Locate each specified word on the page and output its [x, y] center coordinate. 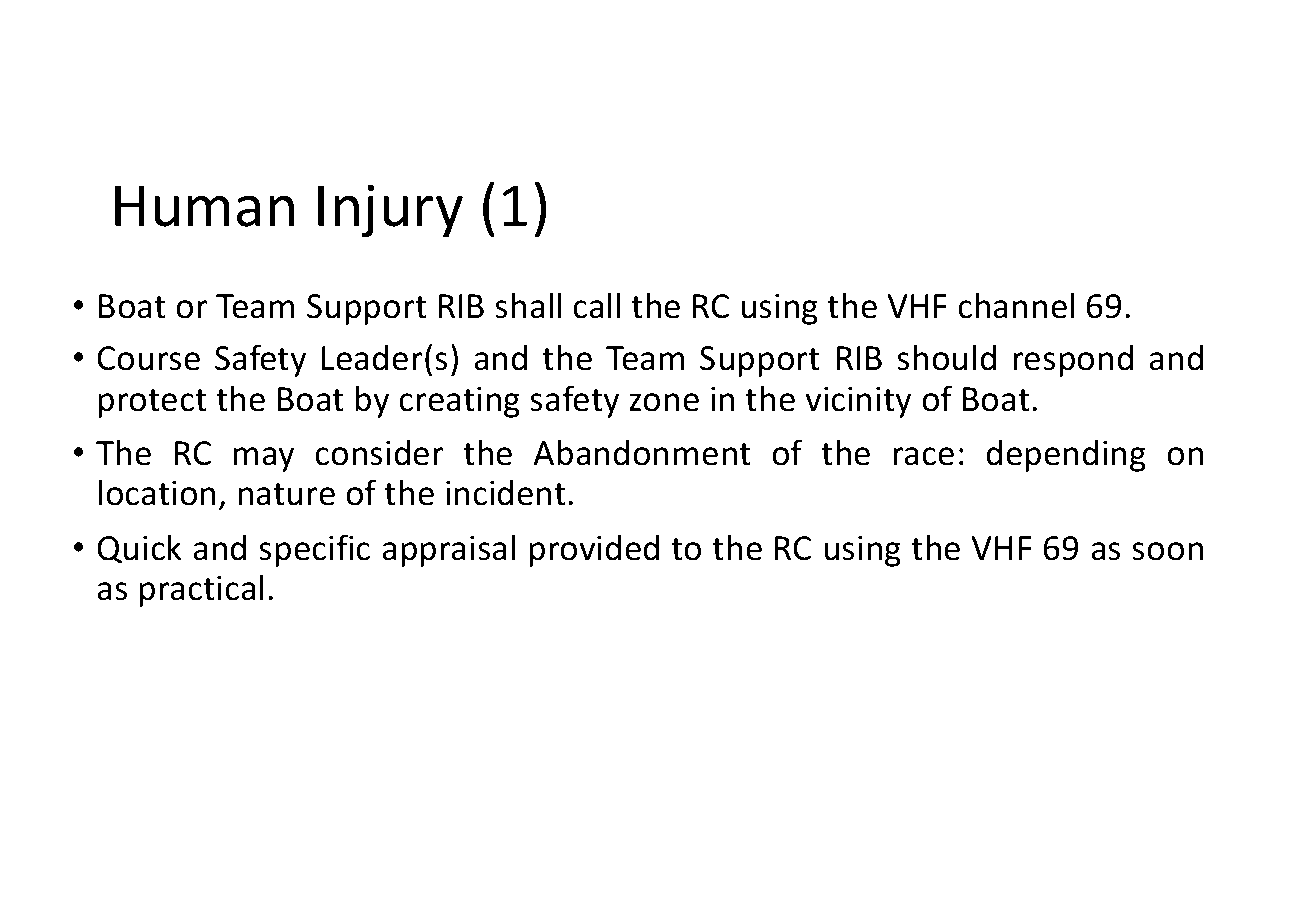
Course [148, 358]
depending [1066, 455]
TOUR [681, 788]
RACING [633, 788]
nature [286, 494]
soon [1167, 551]
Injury [390, 211]
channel [1016, 305]
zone [664, 402]
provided [594, 550]
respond [1073, 360]
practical [201, 590]
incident [506, 492]
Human [204, 206]
